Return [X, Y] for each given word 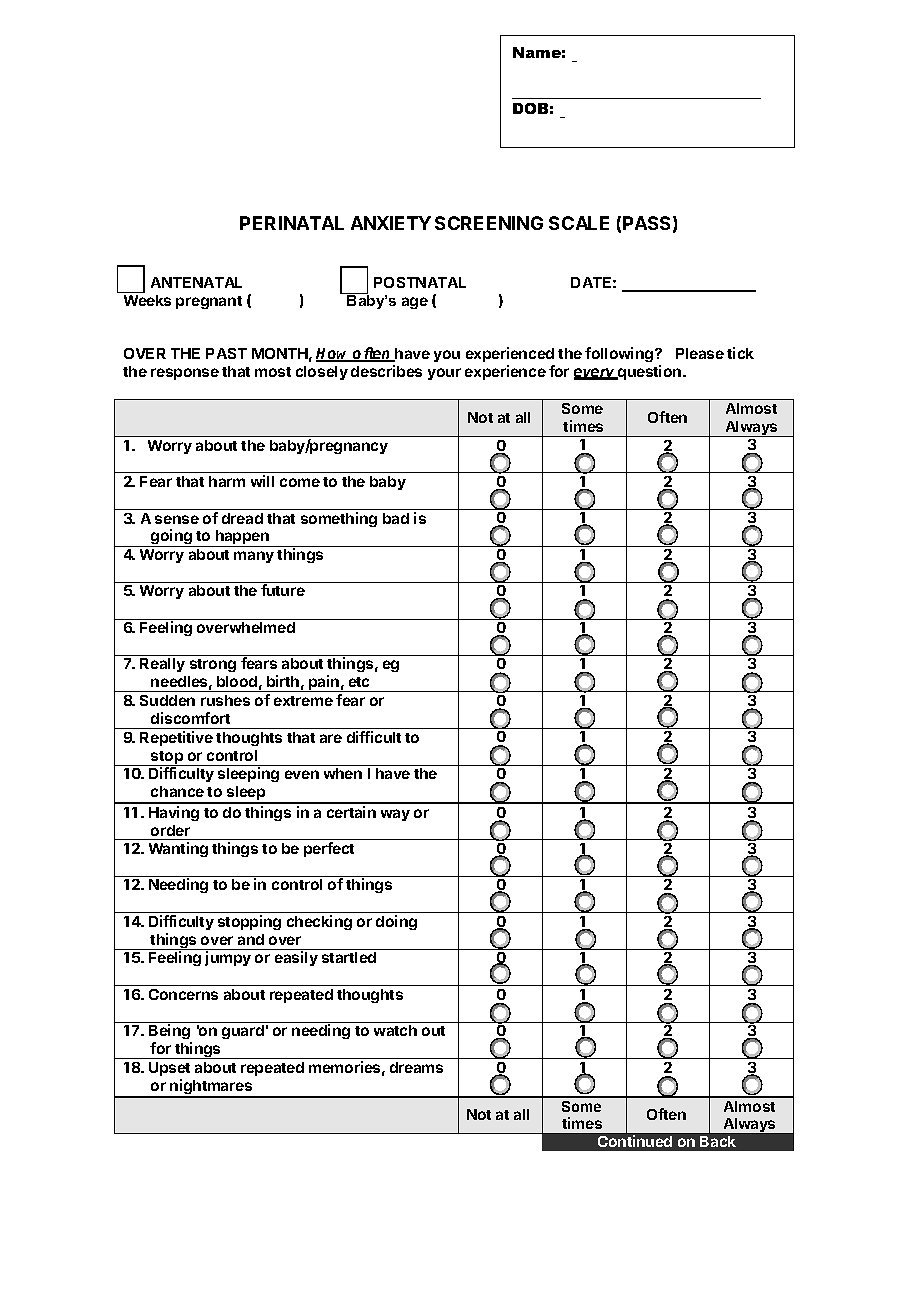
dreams [416, 1067]
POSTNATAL [420, 282]
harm [227, 481]
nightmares [211, 1088]
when [343, 773]
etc [359, 682]
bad [396, 518]
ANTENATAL [196, 282]
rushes [225, 700]
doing [396, 922]
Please [700, 353]
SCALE [579, 223]
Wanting [178, 849]
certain [351, 812]
